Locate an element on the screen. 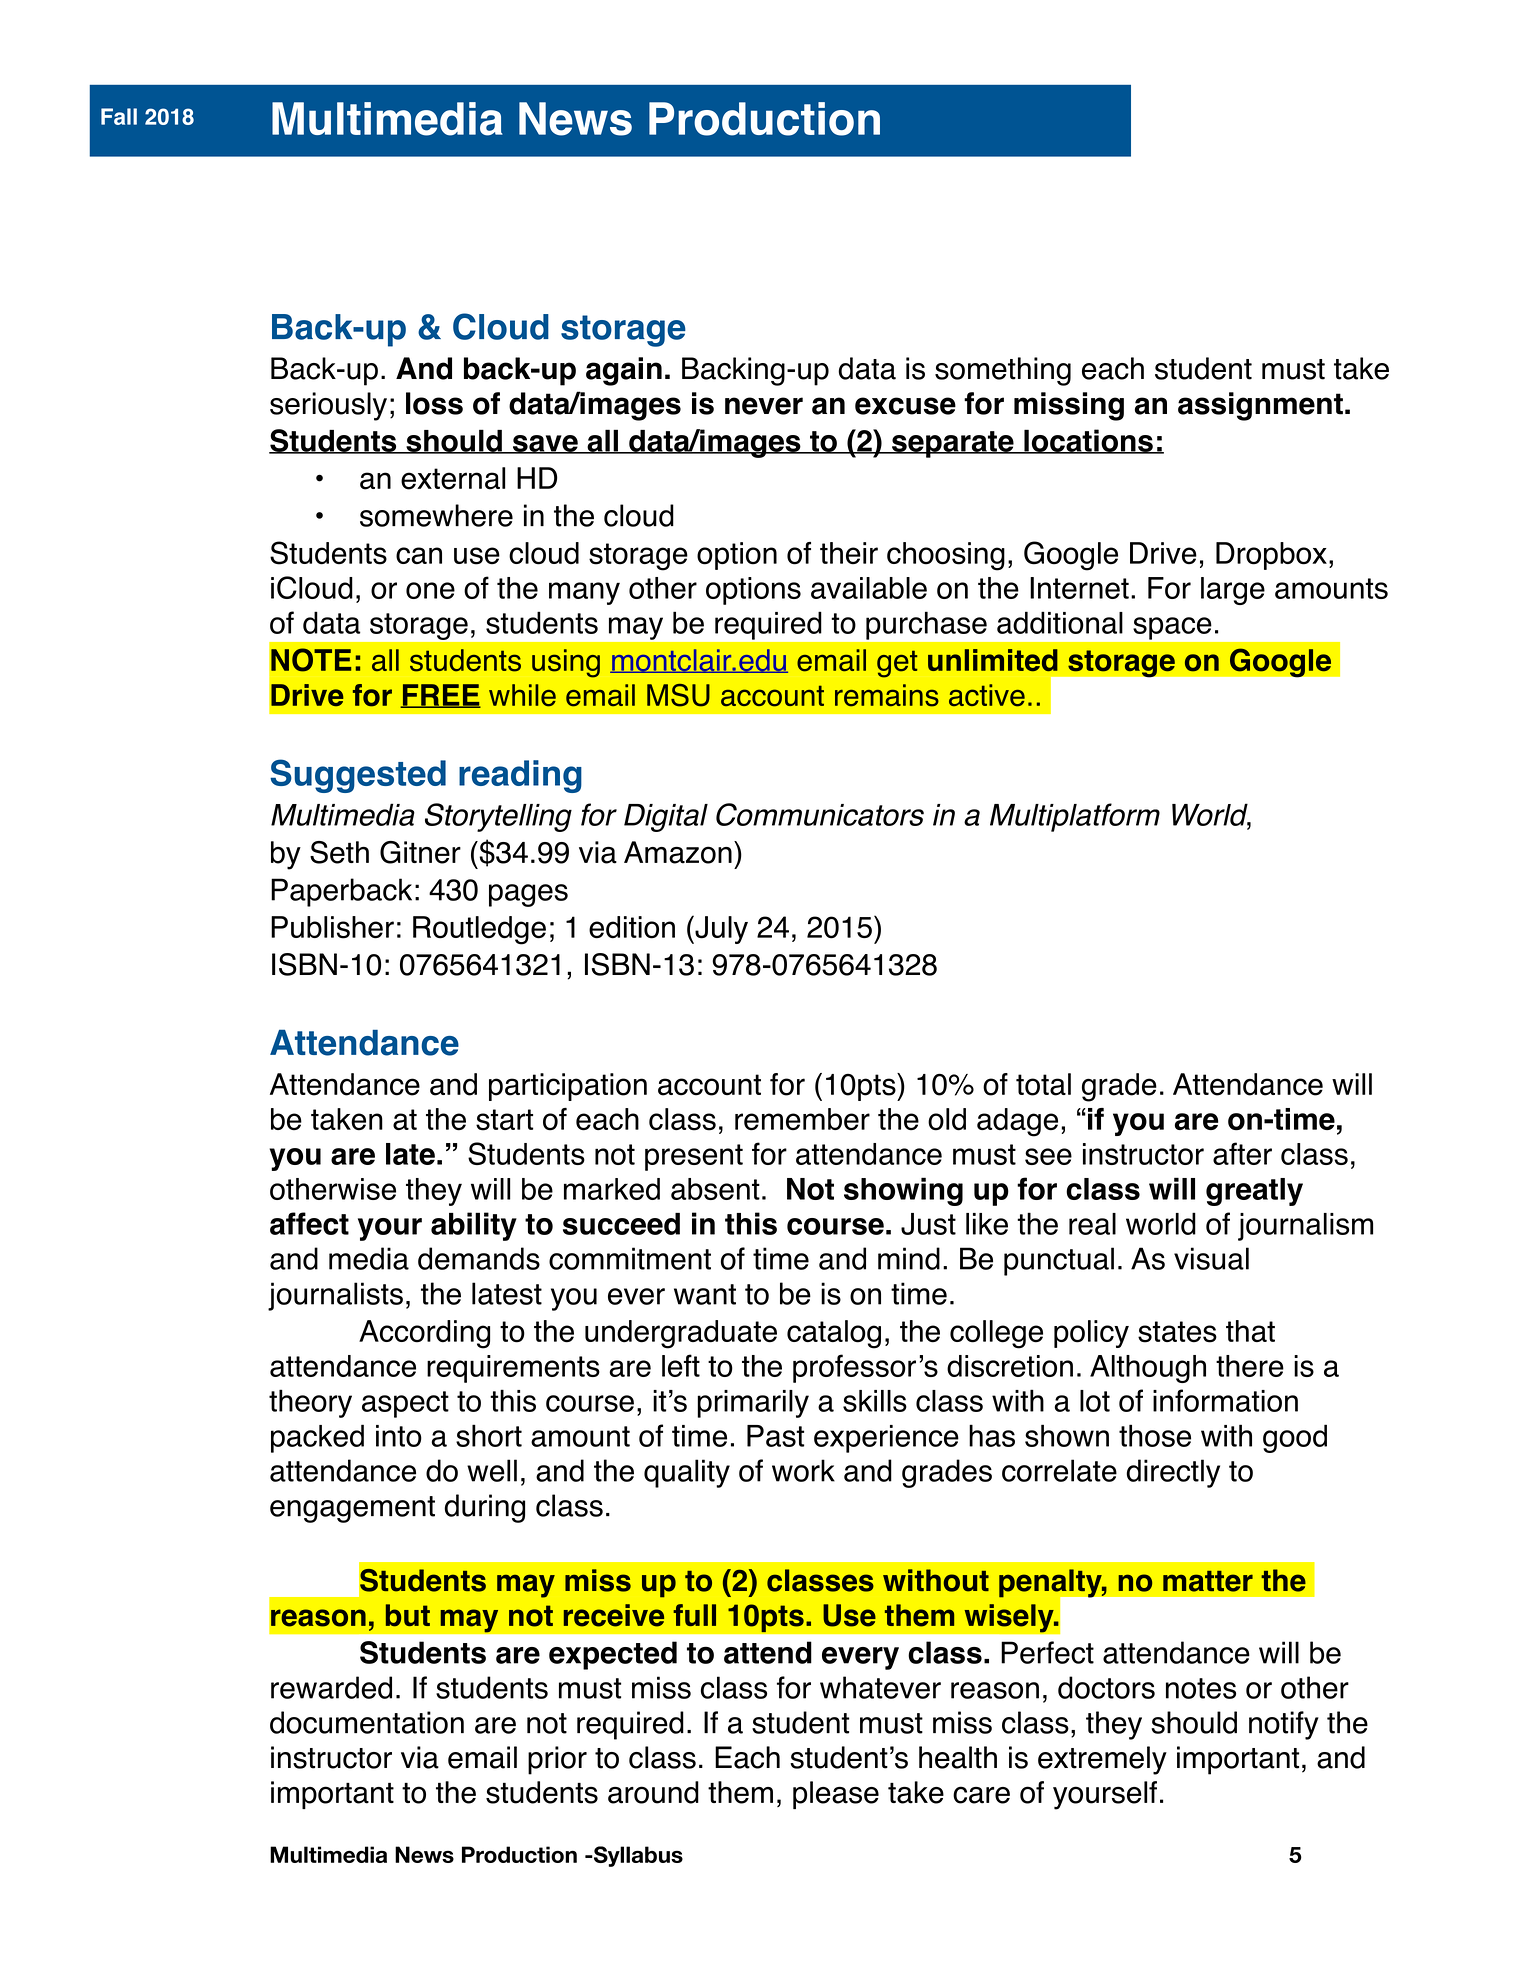 Image resolution: width=1526 pixels, height=1975 pixels. something is located at coordinates (1003, 371).
